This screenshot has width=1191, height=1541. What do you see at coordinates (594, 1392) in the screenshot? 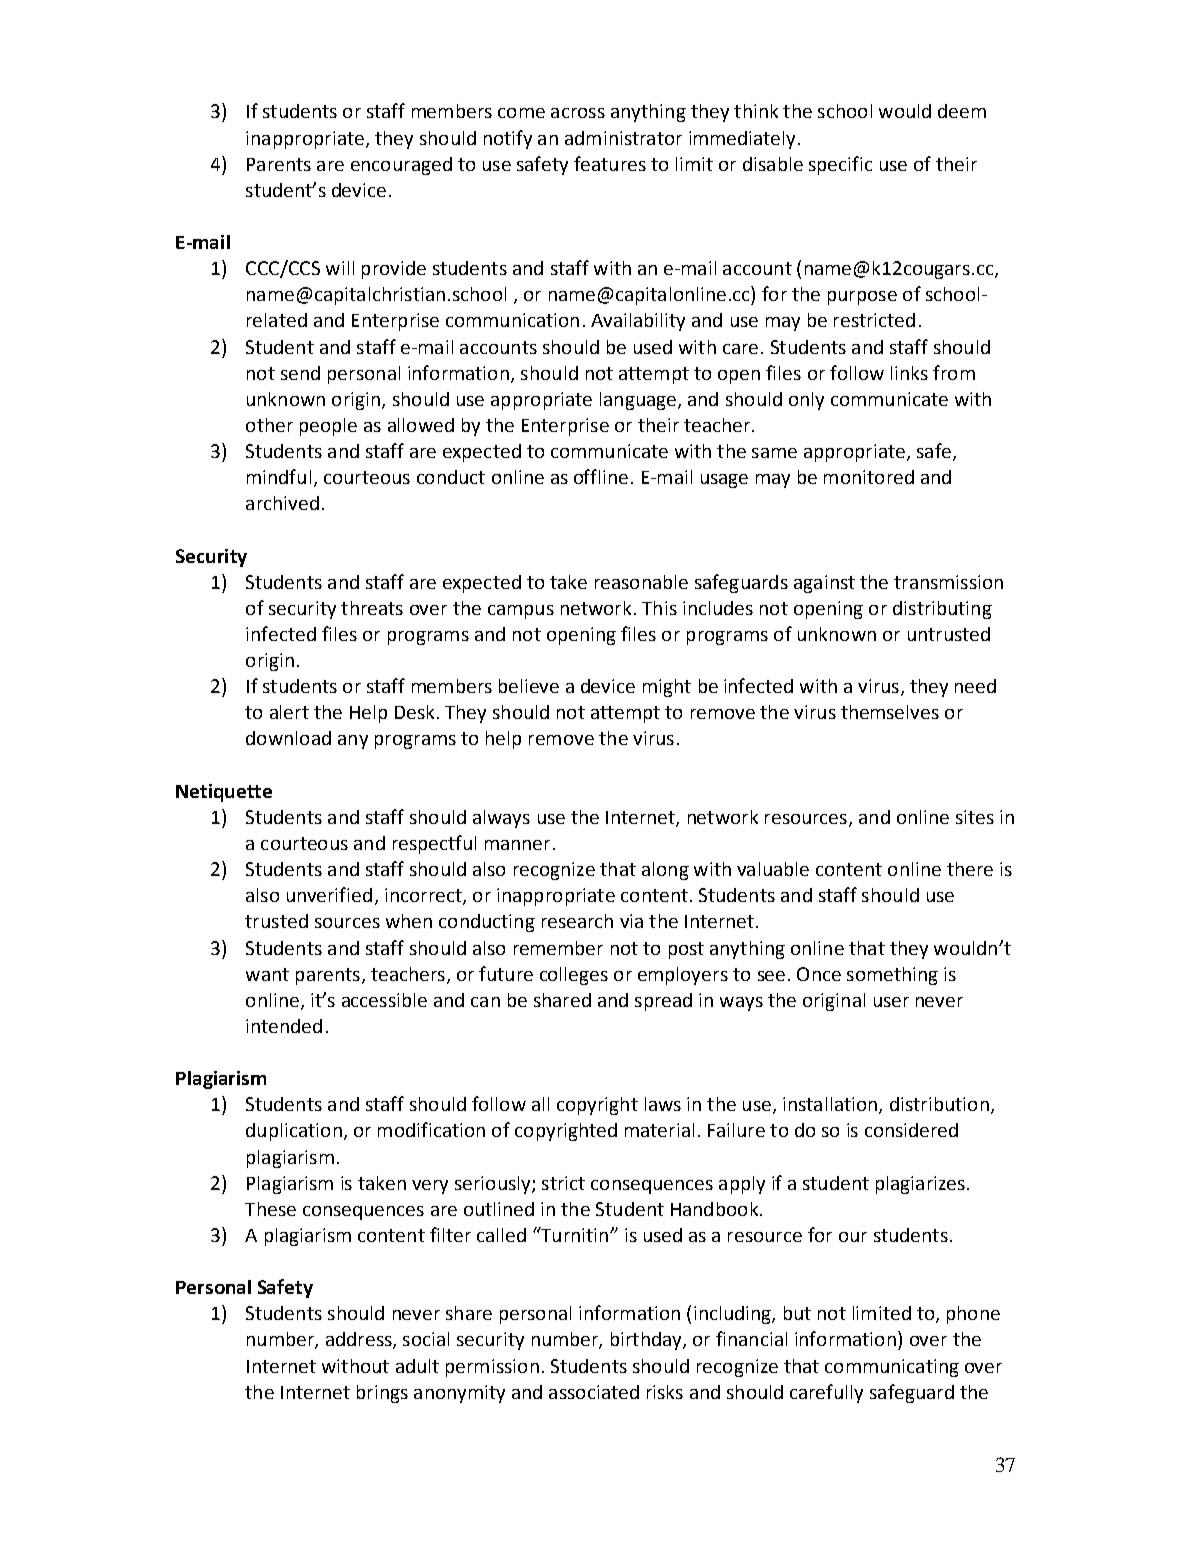
I see `associated` at bounding box center [594, 1392].
